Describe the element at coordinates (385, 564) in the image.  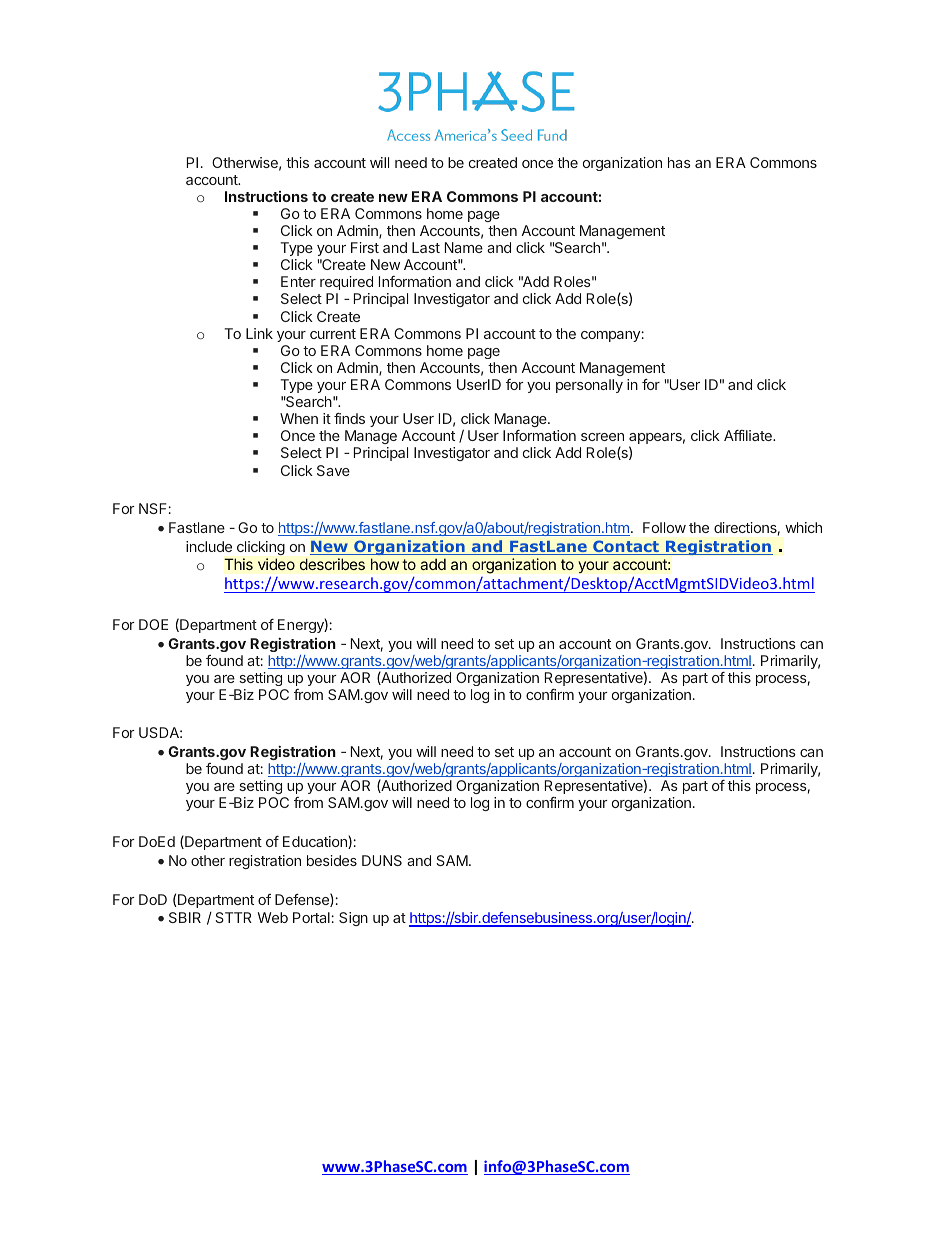
I see `how` at that location.
